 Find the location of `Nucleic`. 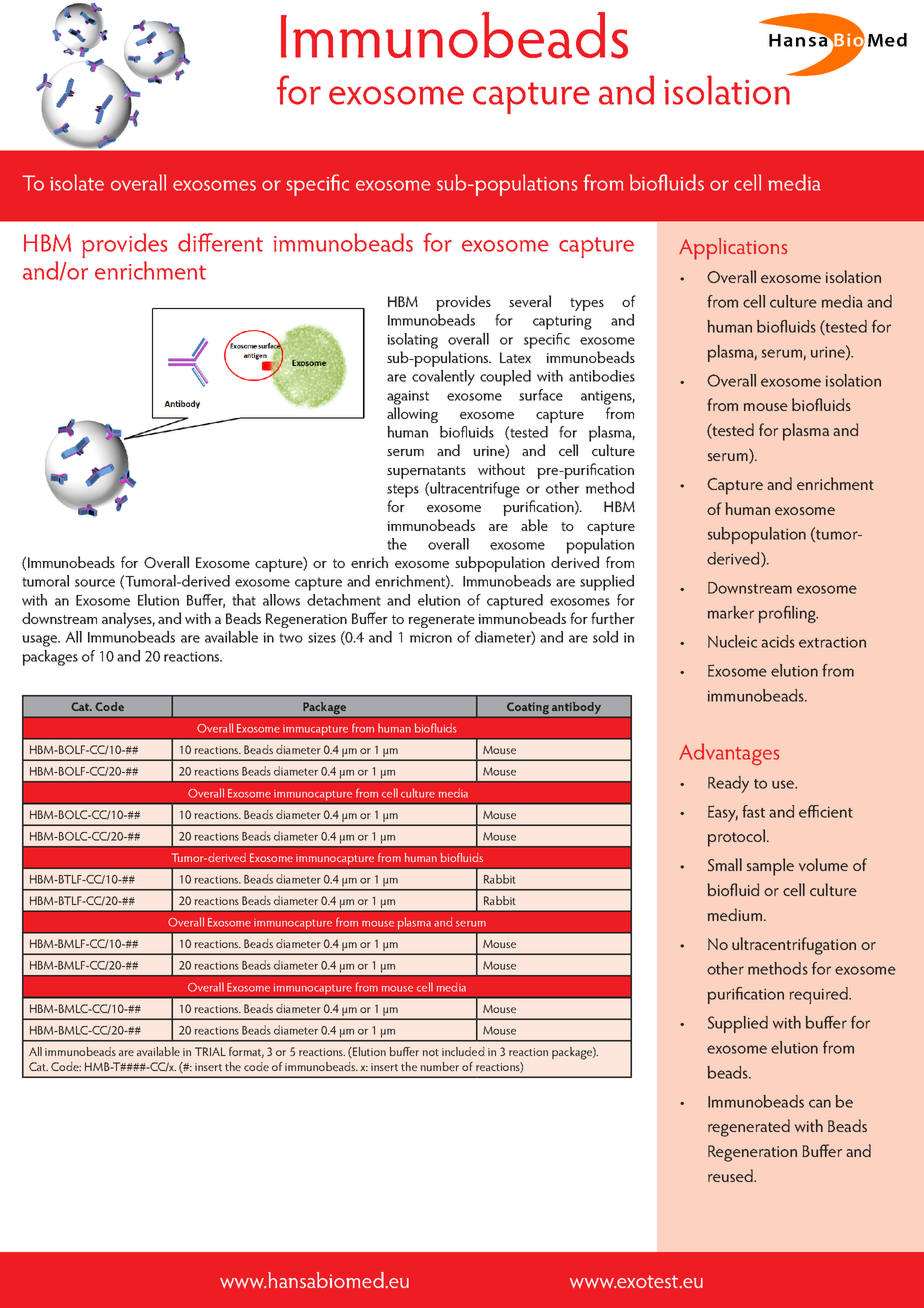

Nucleic is located at coordinates (732, 641).
